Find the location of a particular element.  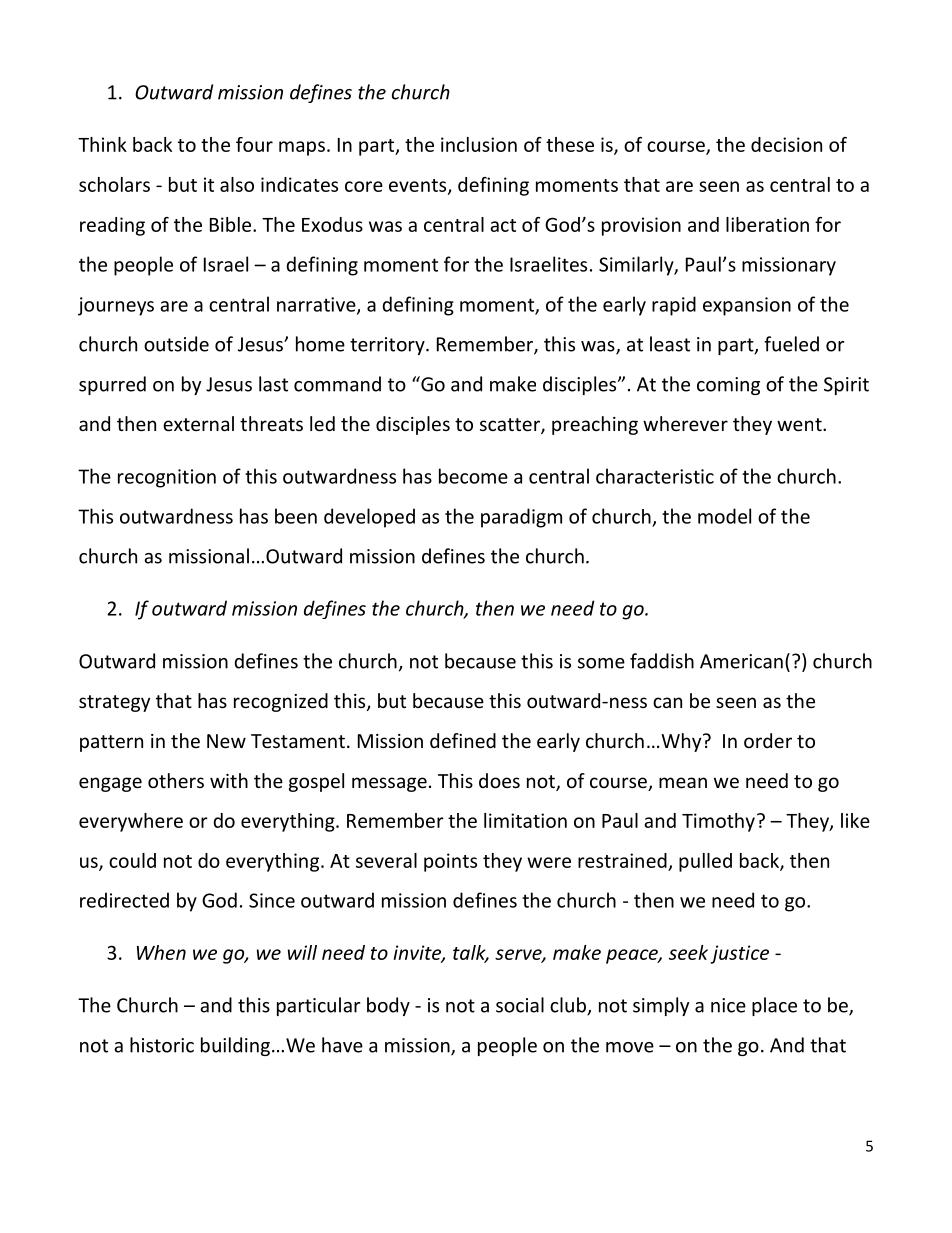

order is located at coordinates (768, 740).
